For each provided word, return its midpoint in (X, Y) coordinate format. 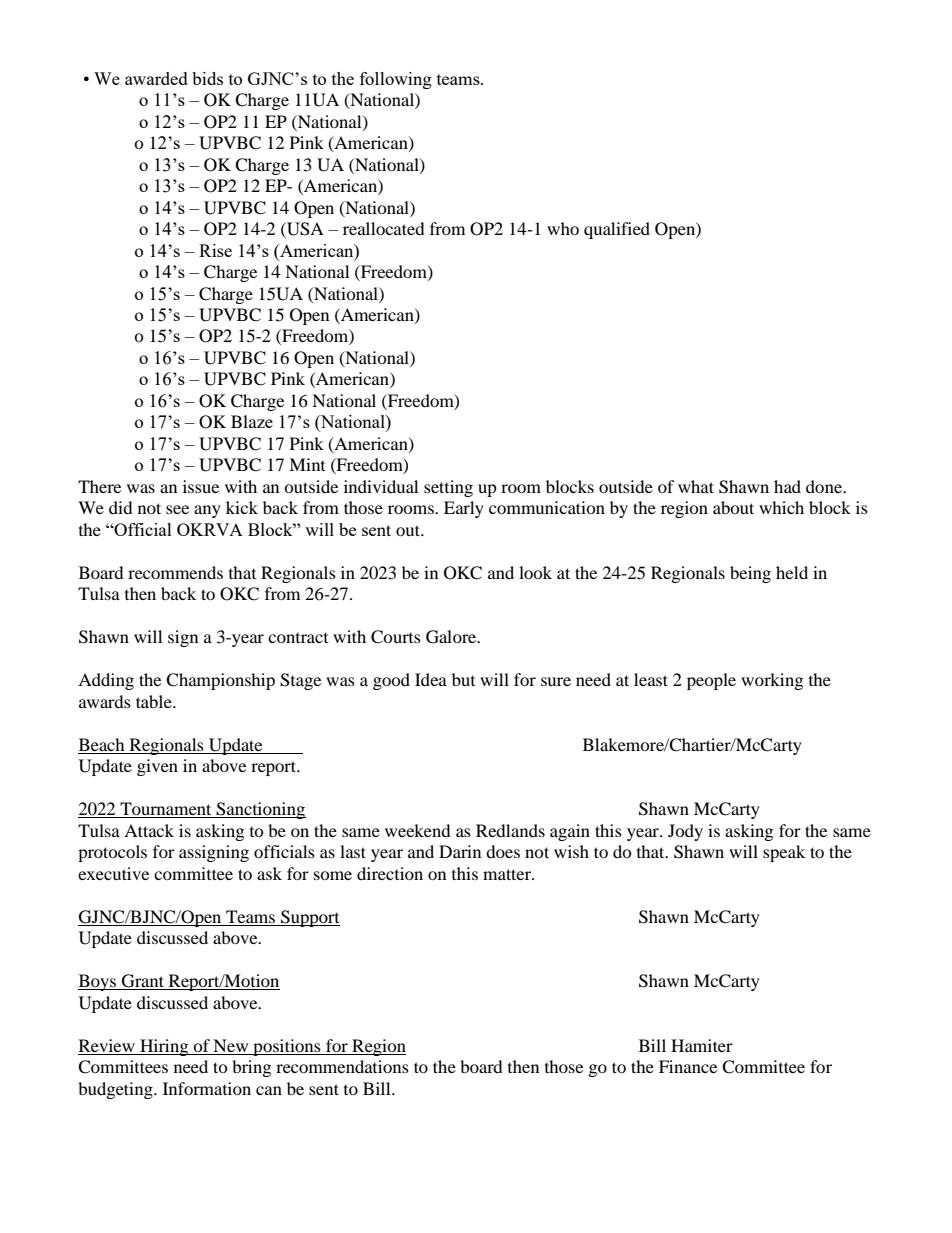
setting (448, 488)
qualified (617, 230)
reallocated (384, 228)
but (463, 679)
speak (784, 853)
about (733, 507)
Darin (460, 851)
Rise (215, 250)
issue (201, 486)
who (563, 228)
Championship (220, 681)
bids (207, 78)
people (711, 681)
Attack (149, 830)
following (396, 80)
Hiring (164, 1047)
